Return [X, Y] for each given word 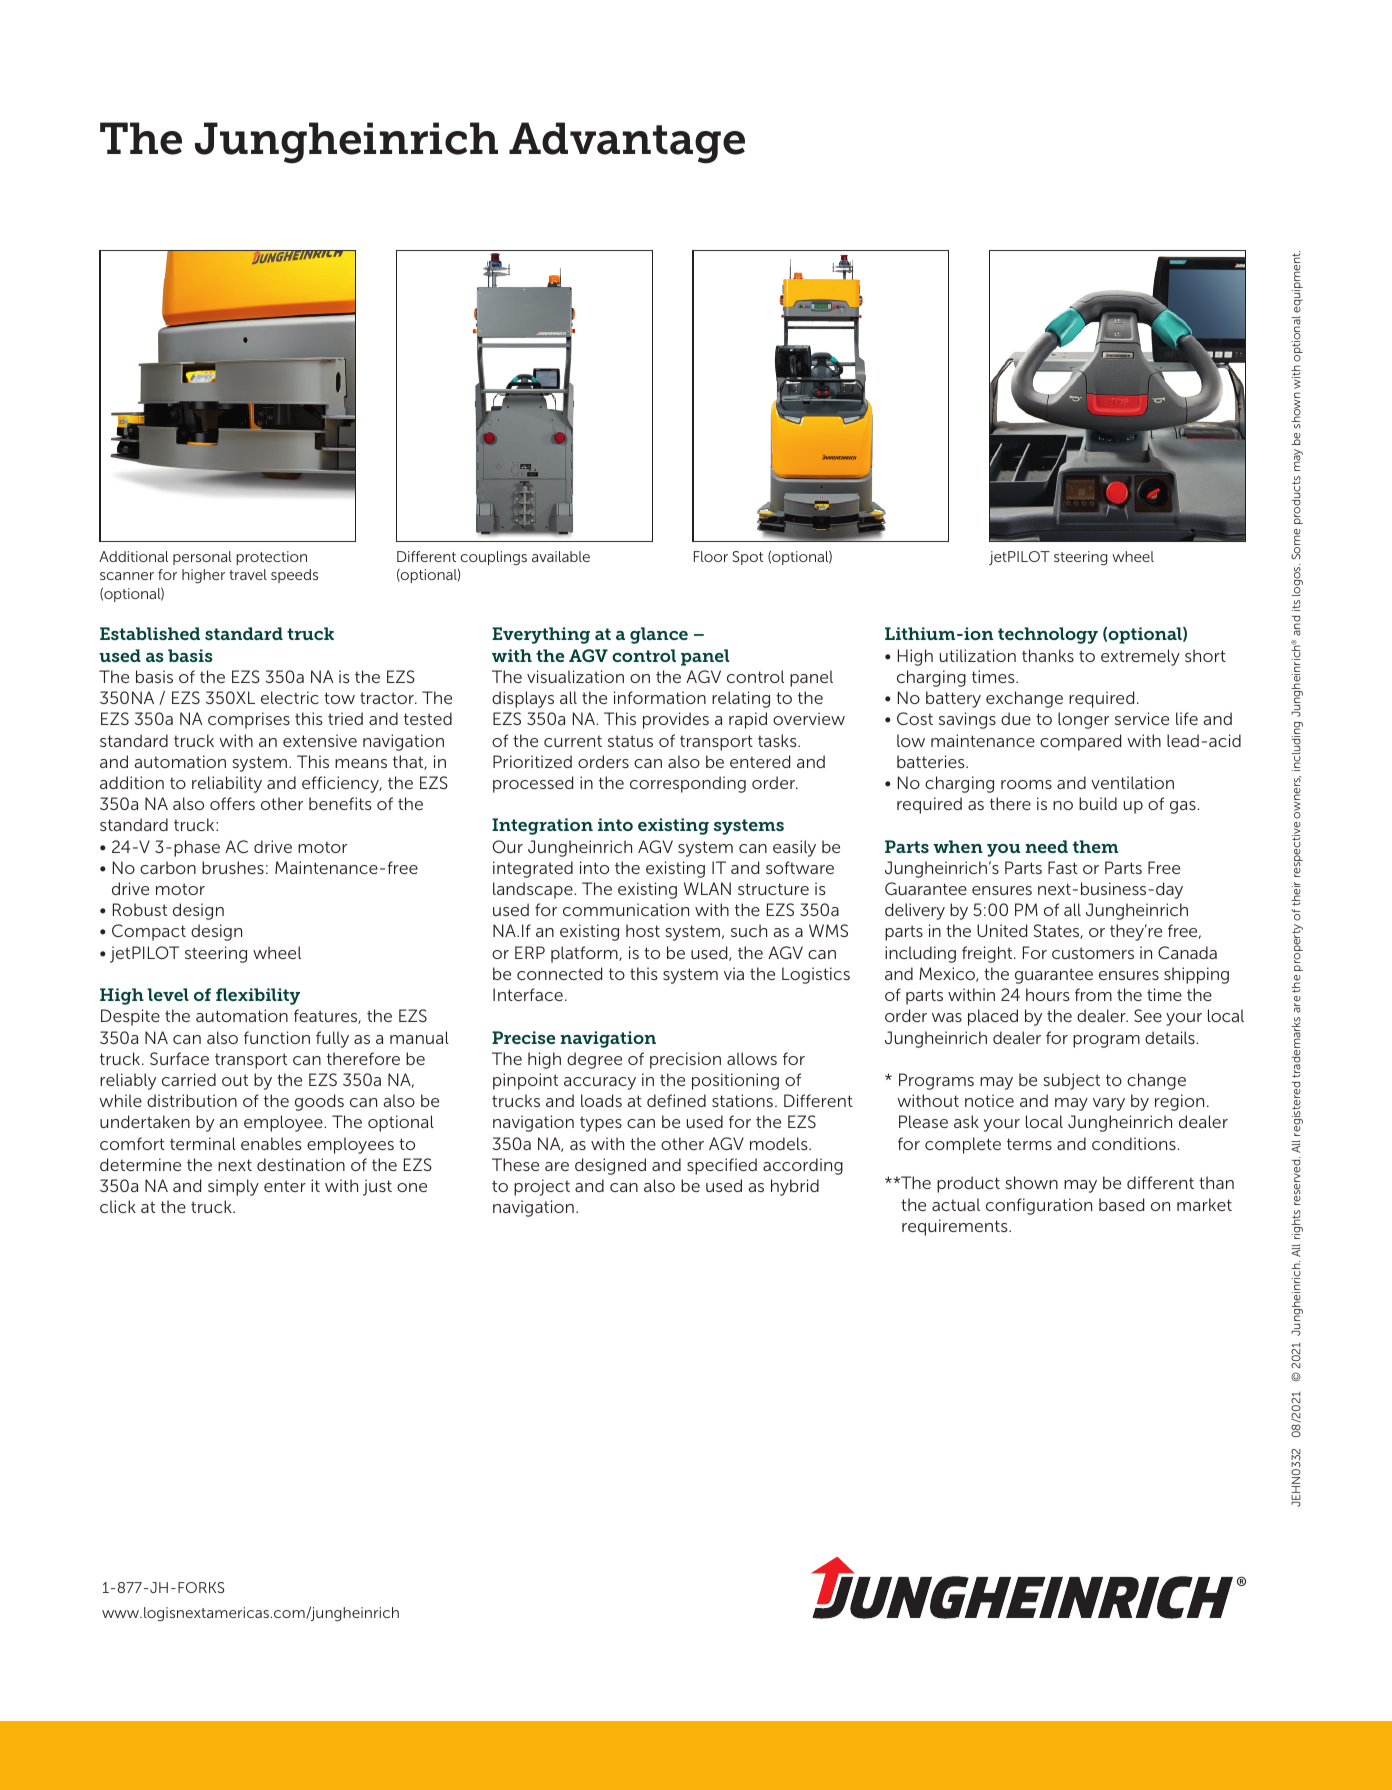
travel [248, 574]
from [1093, 994]
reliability [227, 784]
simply [233, 1187]
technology [1048, 635]
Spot [747, 558]
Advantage [627, 143]
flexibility [258, 996]
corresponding [688, 784]
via [734, 973]
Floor [711, 556]
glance [659, 635]
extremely [1140, 657]
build [1098, 803]
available [561, 556]
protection [271, 558]
